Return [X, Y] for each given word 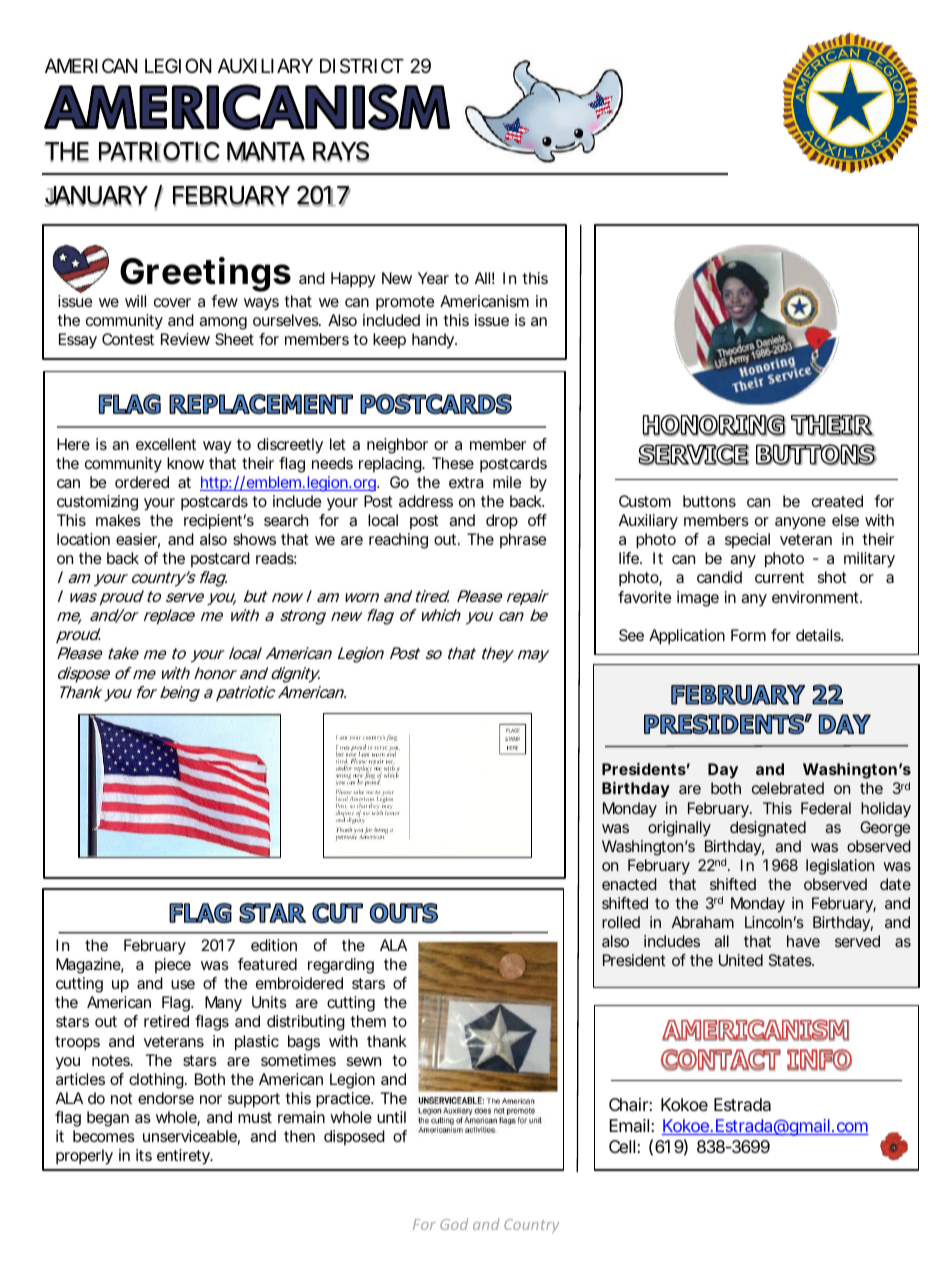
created [837, 501]
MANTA [266, 152]
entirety [184, 1157]
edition [274, 945]
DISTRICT [362, 65]
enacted [629, 884]
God [454, 1224]
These [453, 463]
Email [629, 1125]
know [185, 463]
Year [433, 278]
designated [768, 829]
